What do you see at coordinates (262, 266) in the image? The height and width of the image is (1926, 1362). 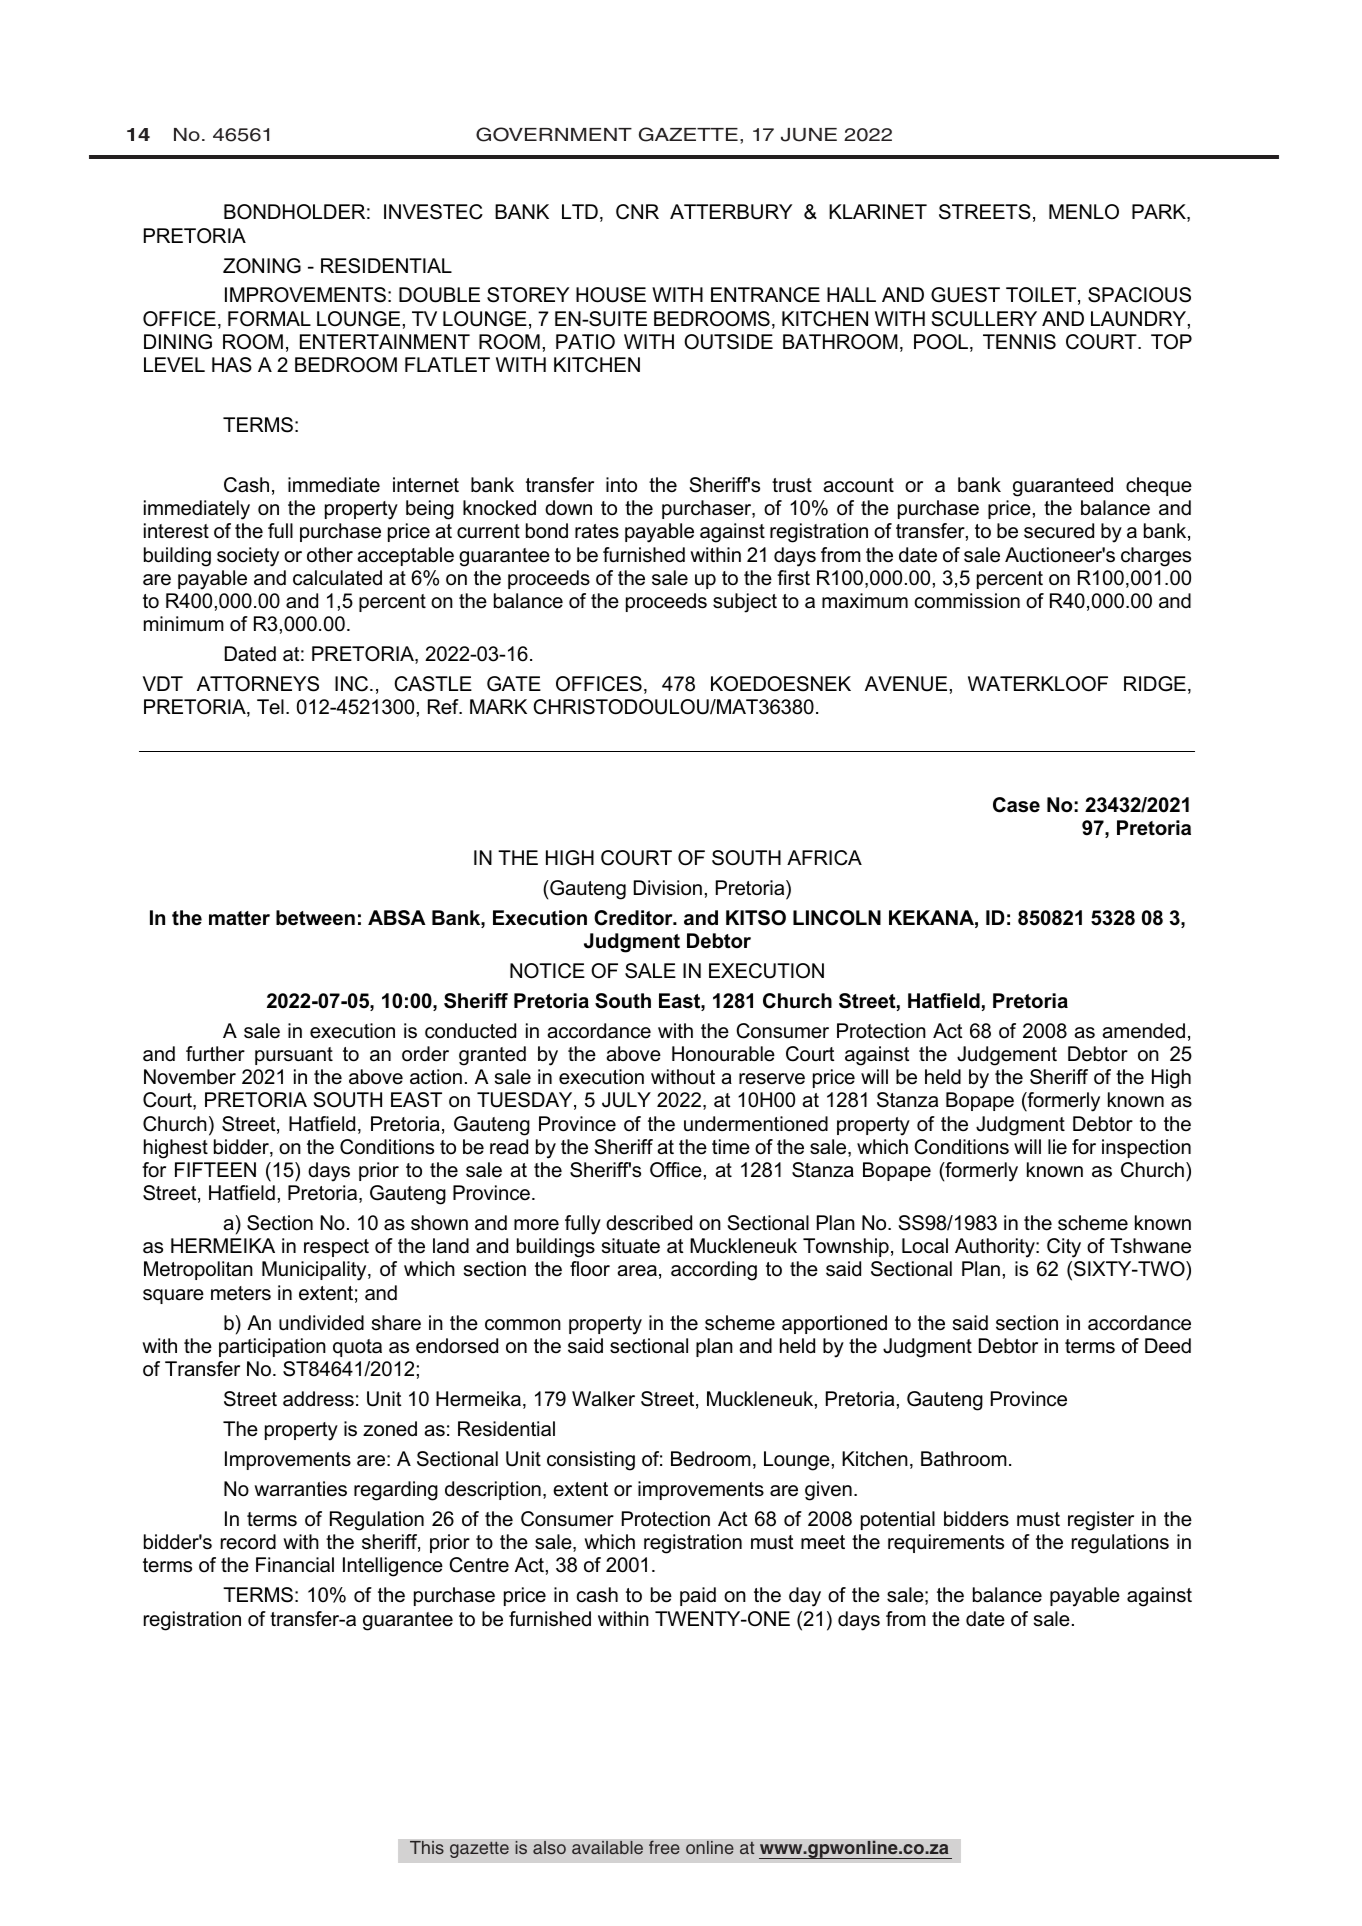 I see `ZONING` at bounding box center [262, 266].
